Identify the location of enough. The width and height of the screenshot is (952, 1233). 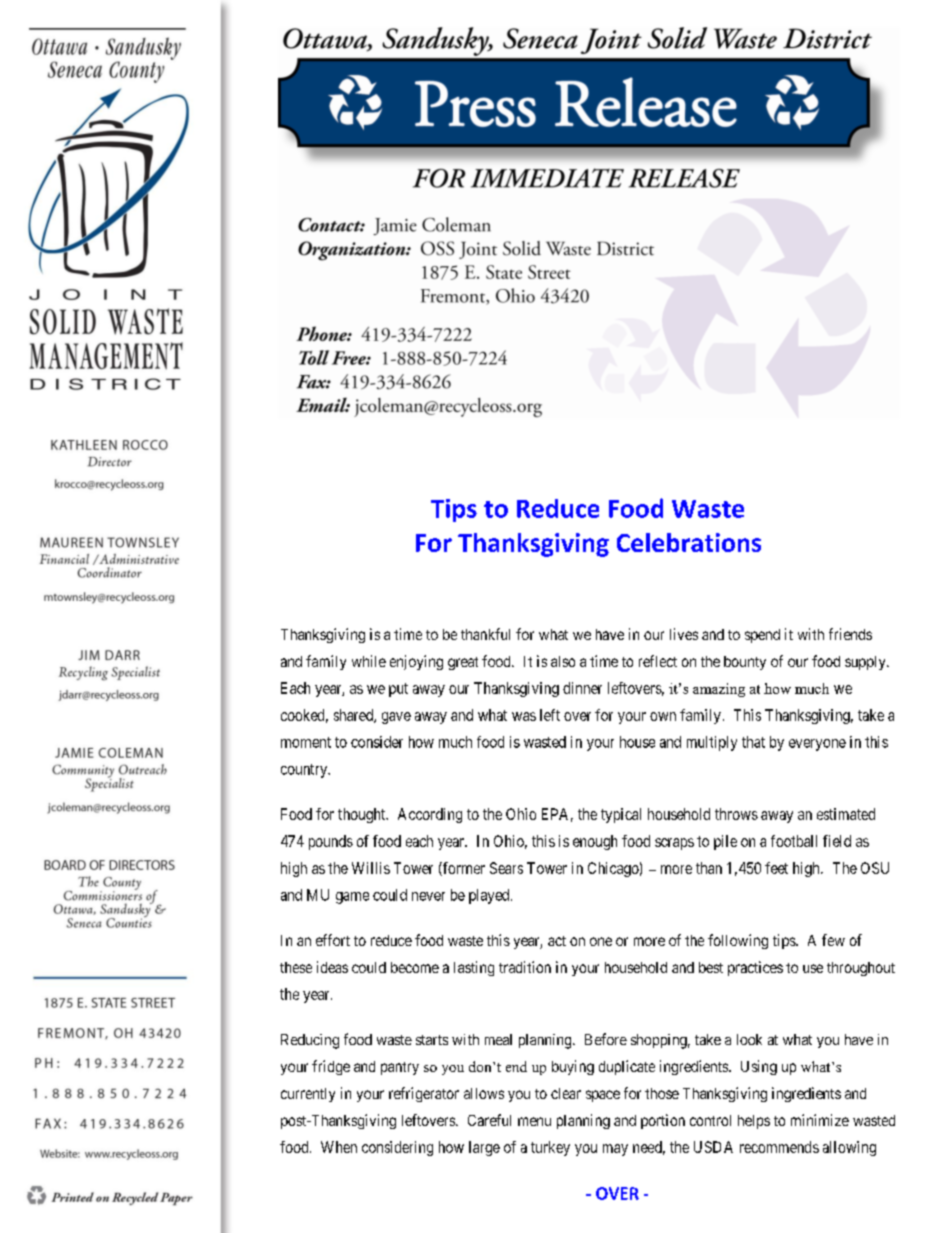
(595, 842).
